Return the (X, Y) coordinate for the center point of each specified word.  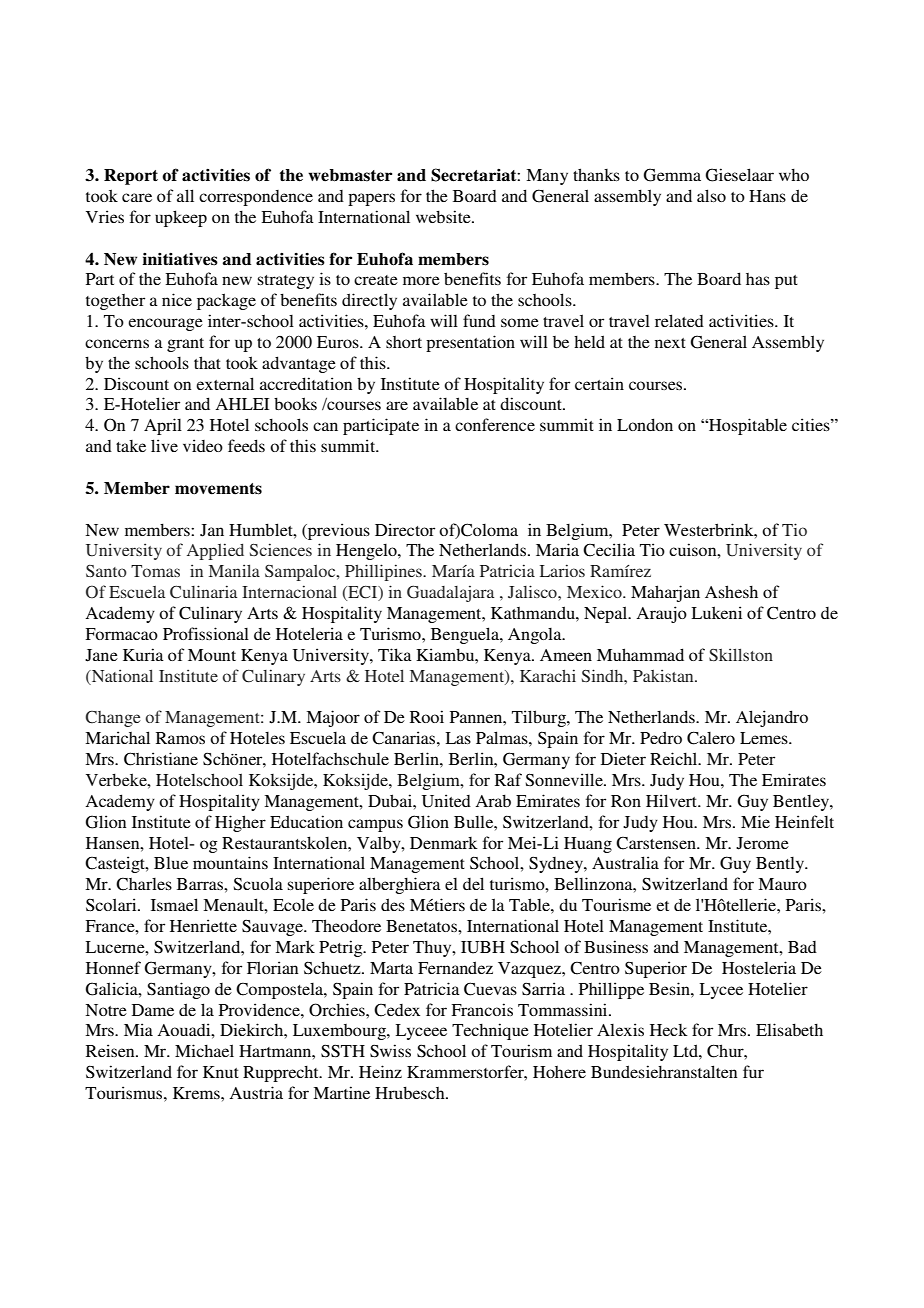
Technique (490, 1031)
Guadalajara (450, 593)
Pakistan (664, 675)
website (444, 216)
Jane (101, 655)
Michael (204, 1050)
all (185, 195)
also (711, 195)
